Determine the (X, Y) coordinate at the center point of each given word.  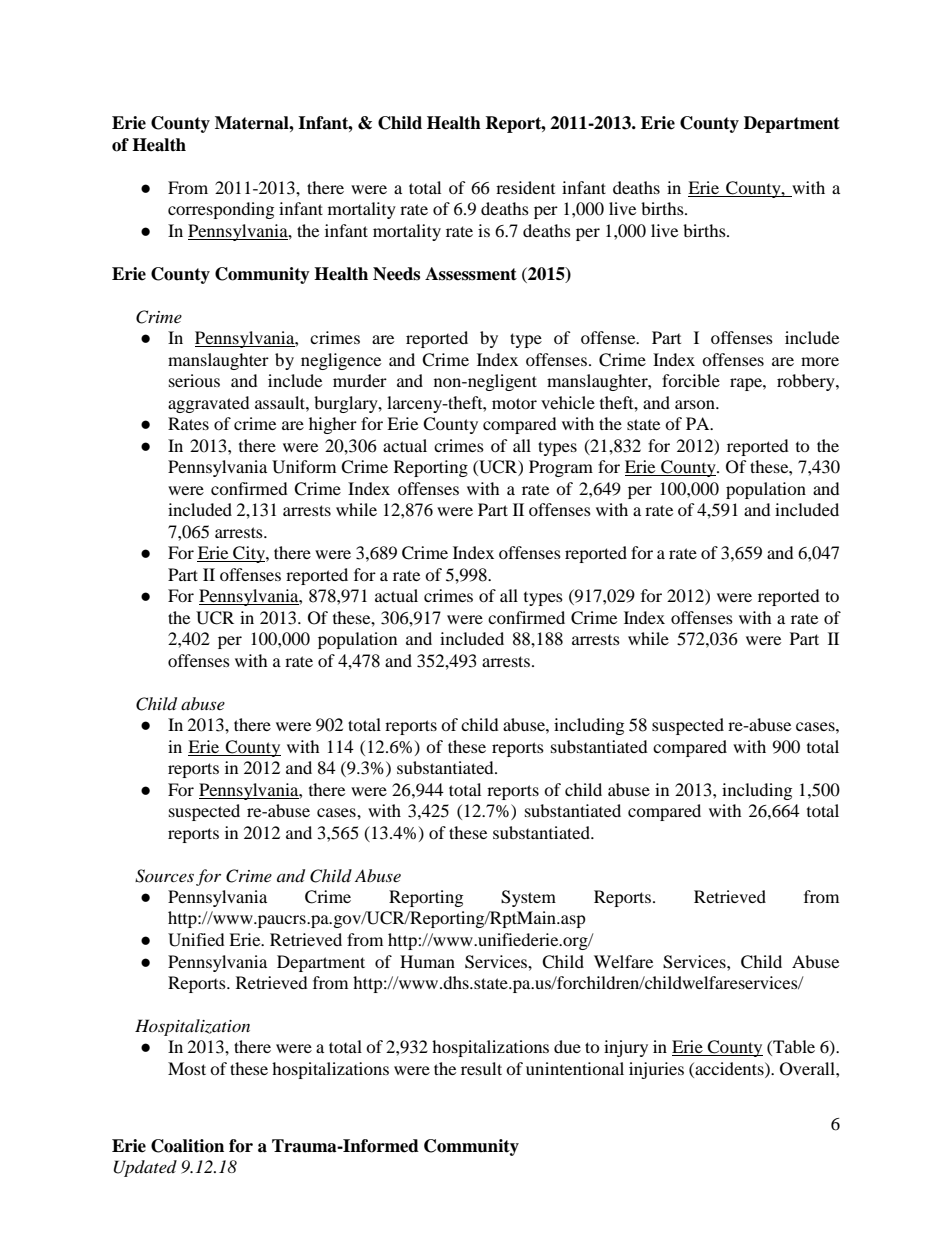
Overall (808, 1069)
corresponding (221, 210)
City (249, 554)
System (528, 898)
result (481, 1068)
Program (561, 468)
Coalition (187, 1146)
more (820, 361)
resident (525, 187)
